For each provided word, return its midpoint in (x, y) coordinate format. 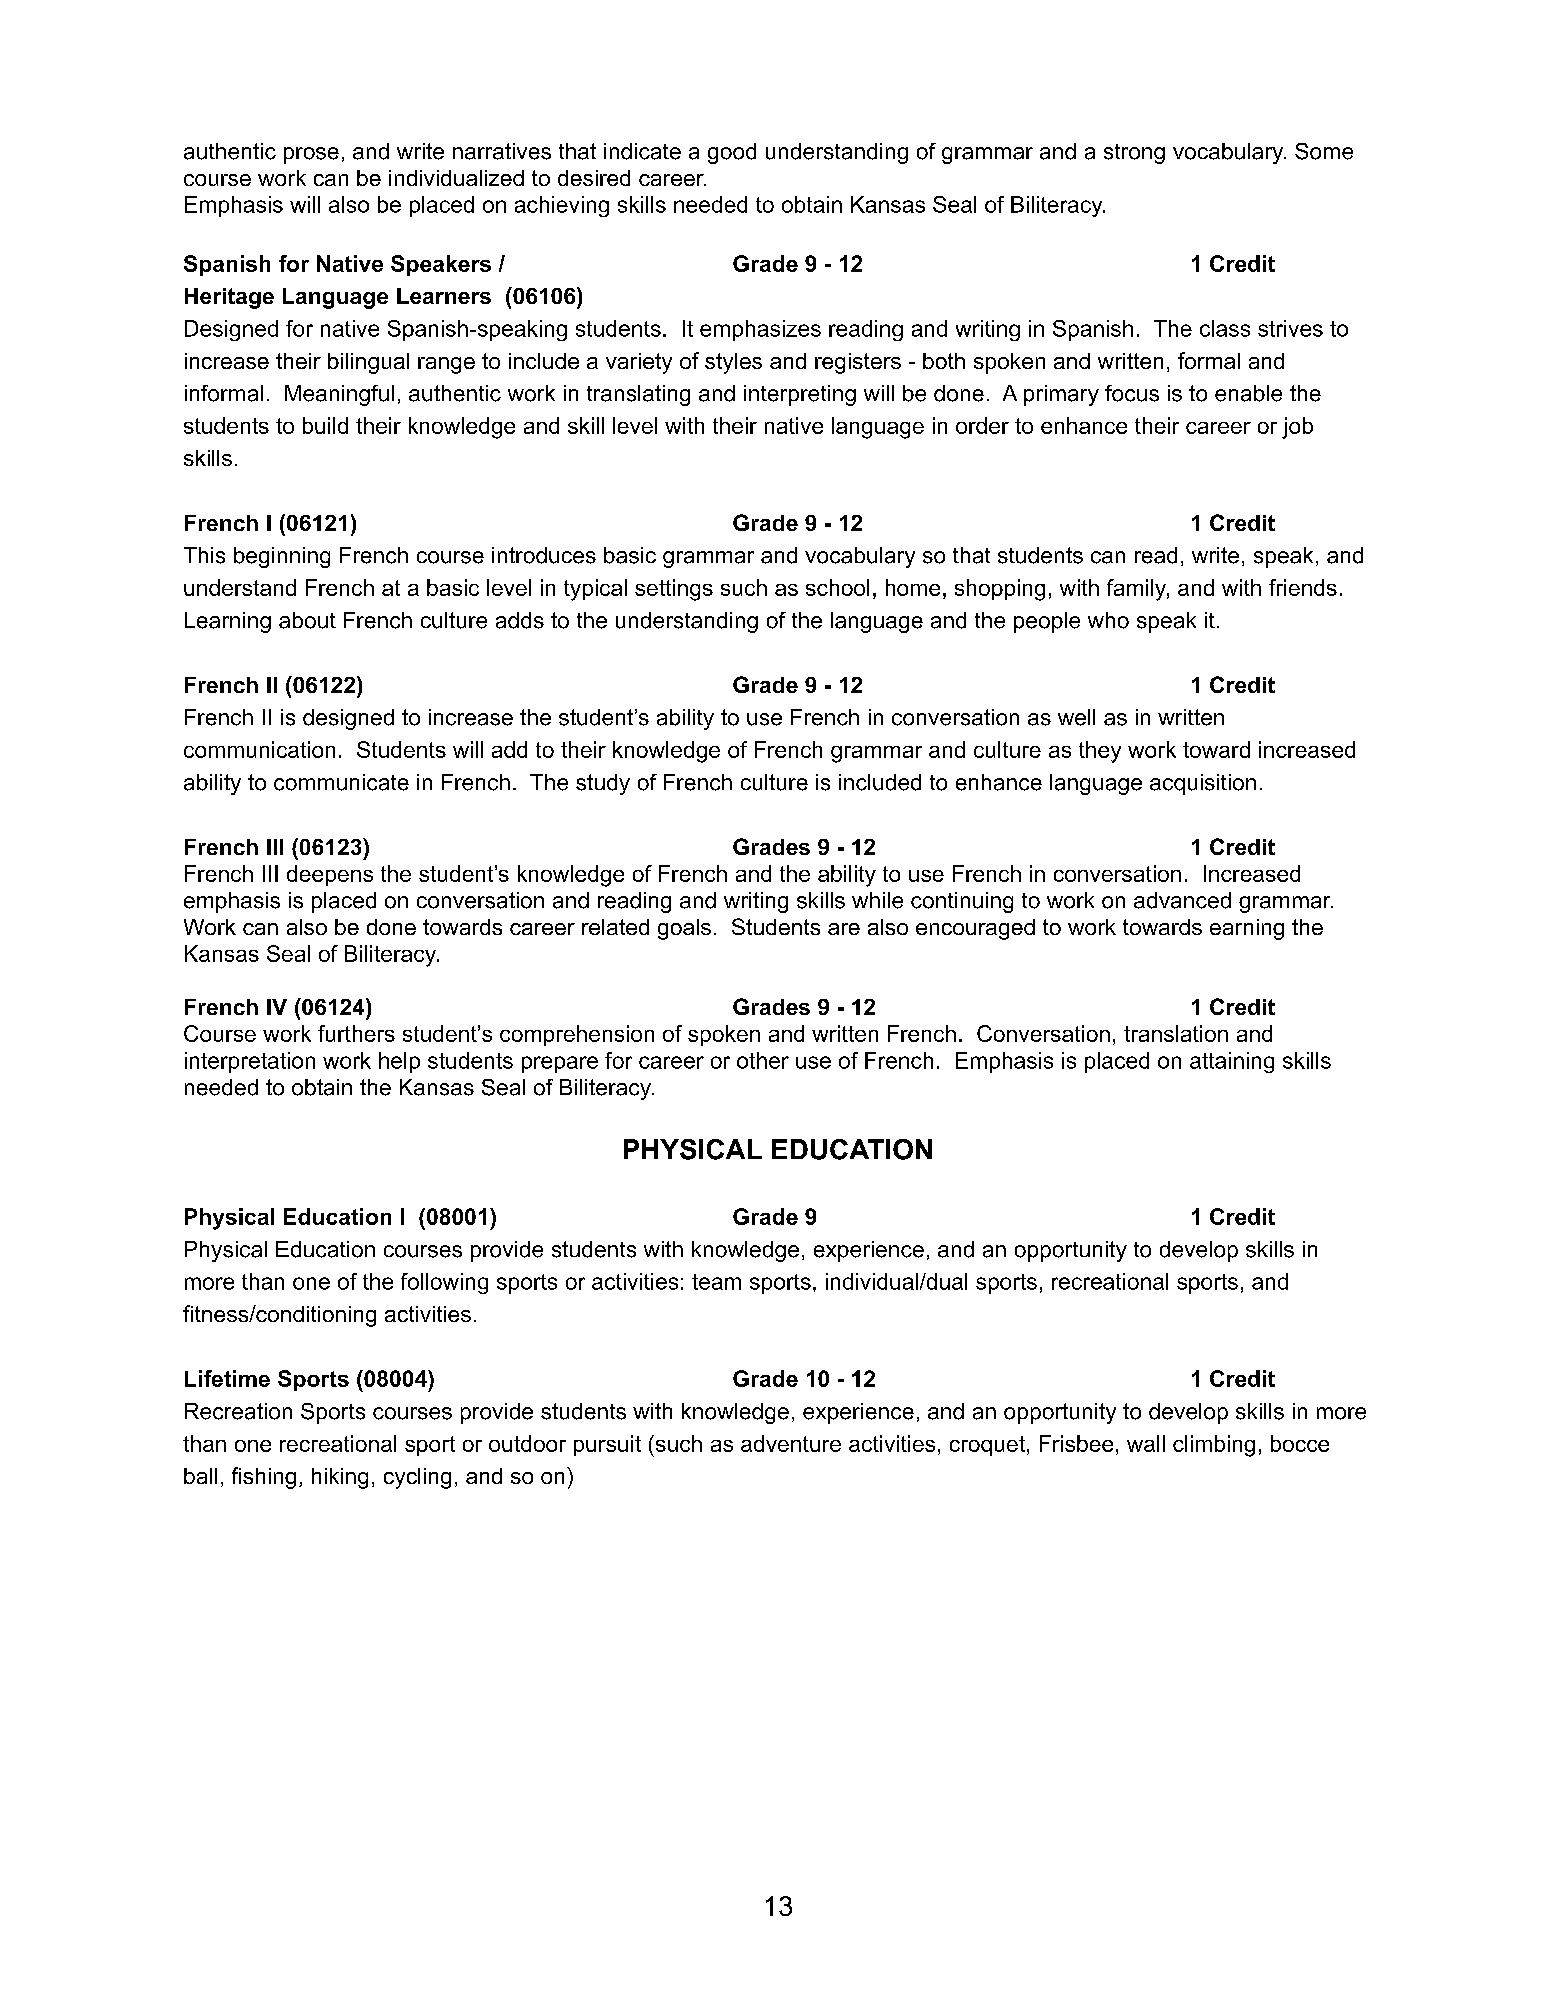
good (732, 153)
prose (311, 155)
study (603, 784)
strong (1134, 154)
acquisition (1203, 784)
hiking (340, 1478)
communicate (341, 782)
